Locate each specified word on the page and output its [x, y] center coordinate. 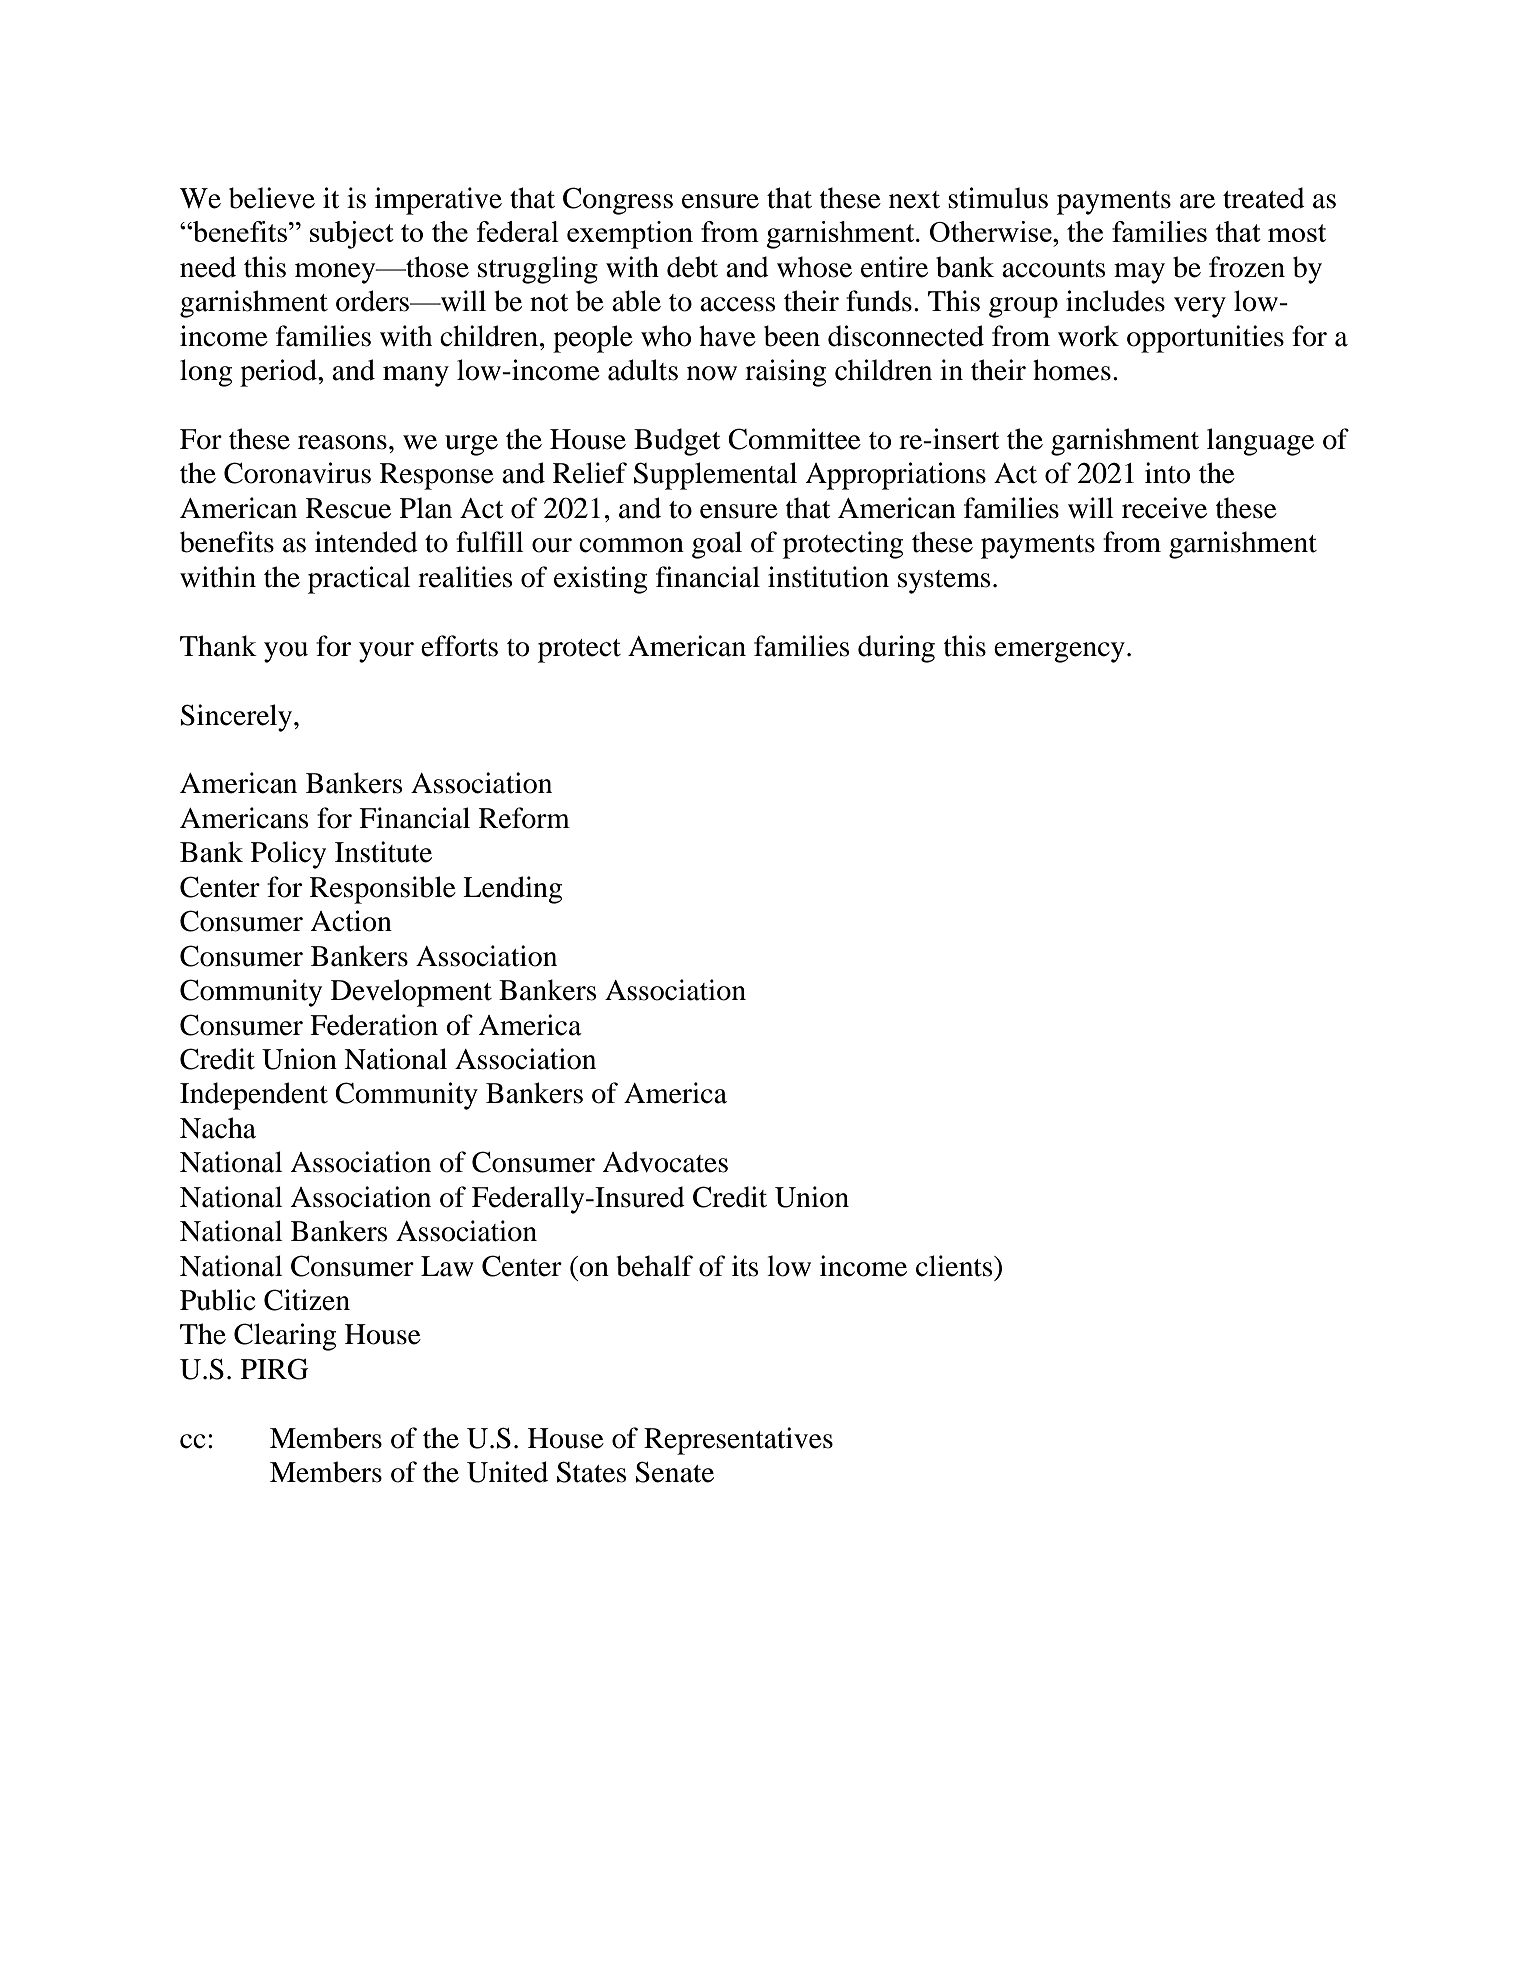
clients [955, 1266]
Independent [254, 1096]
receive [1164, 508]
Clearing [285, 1337]
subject [352, 235]
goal [717, 545]
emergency [1059, 652]
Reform [524, 818]
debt [692, 267]
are [1197, 201]
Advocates [665, 1162]
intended [366, 542]
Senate [675, 1472]
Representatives [738, 1441]
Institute [383, 852]
